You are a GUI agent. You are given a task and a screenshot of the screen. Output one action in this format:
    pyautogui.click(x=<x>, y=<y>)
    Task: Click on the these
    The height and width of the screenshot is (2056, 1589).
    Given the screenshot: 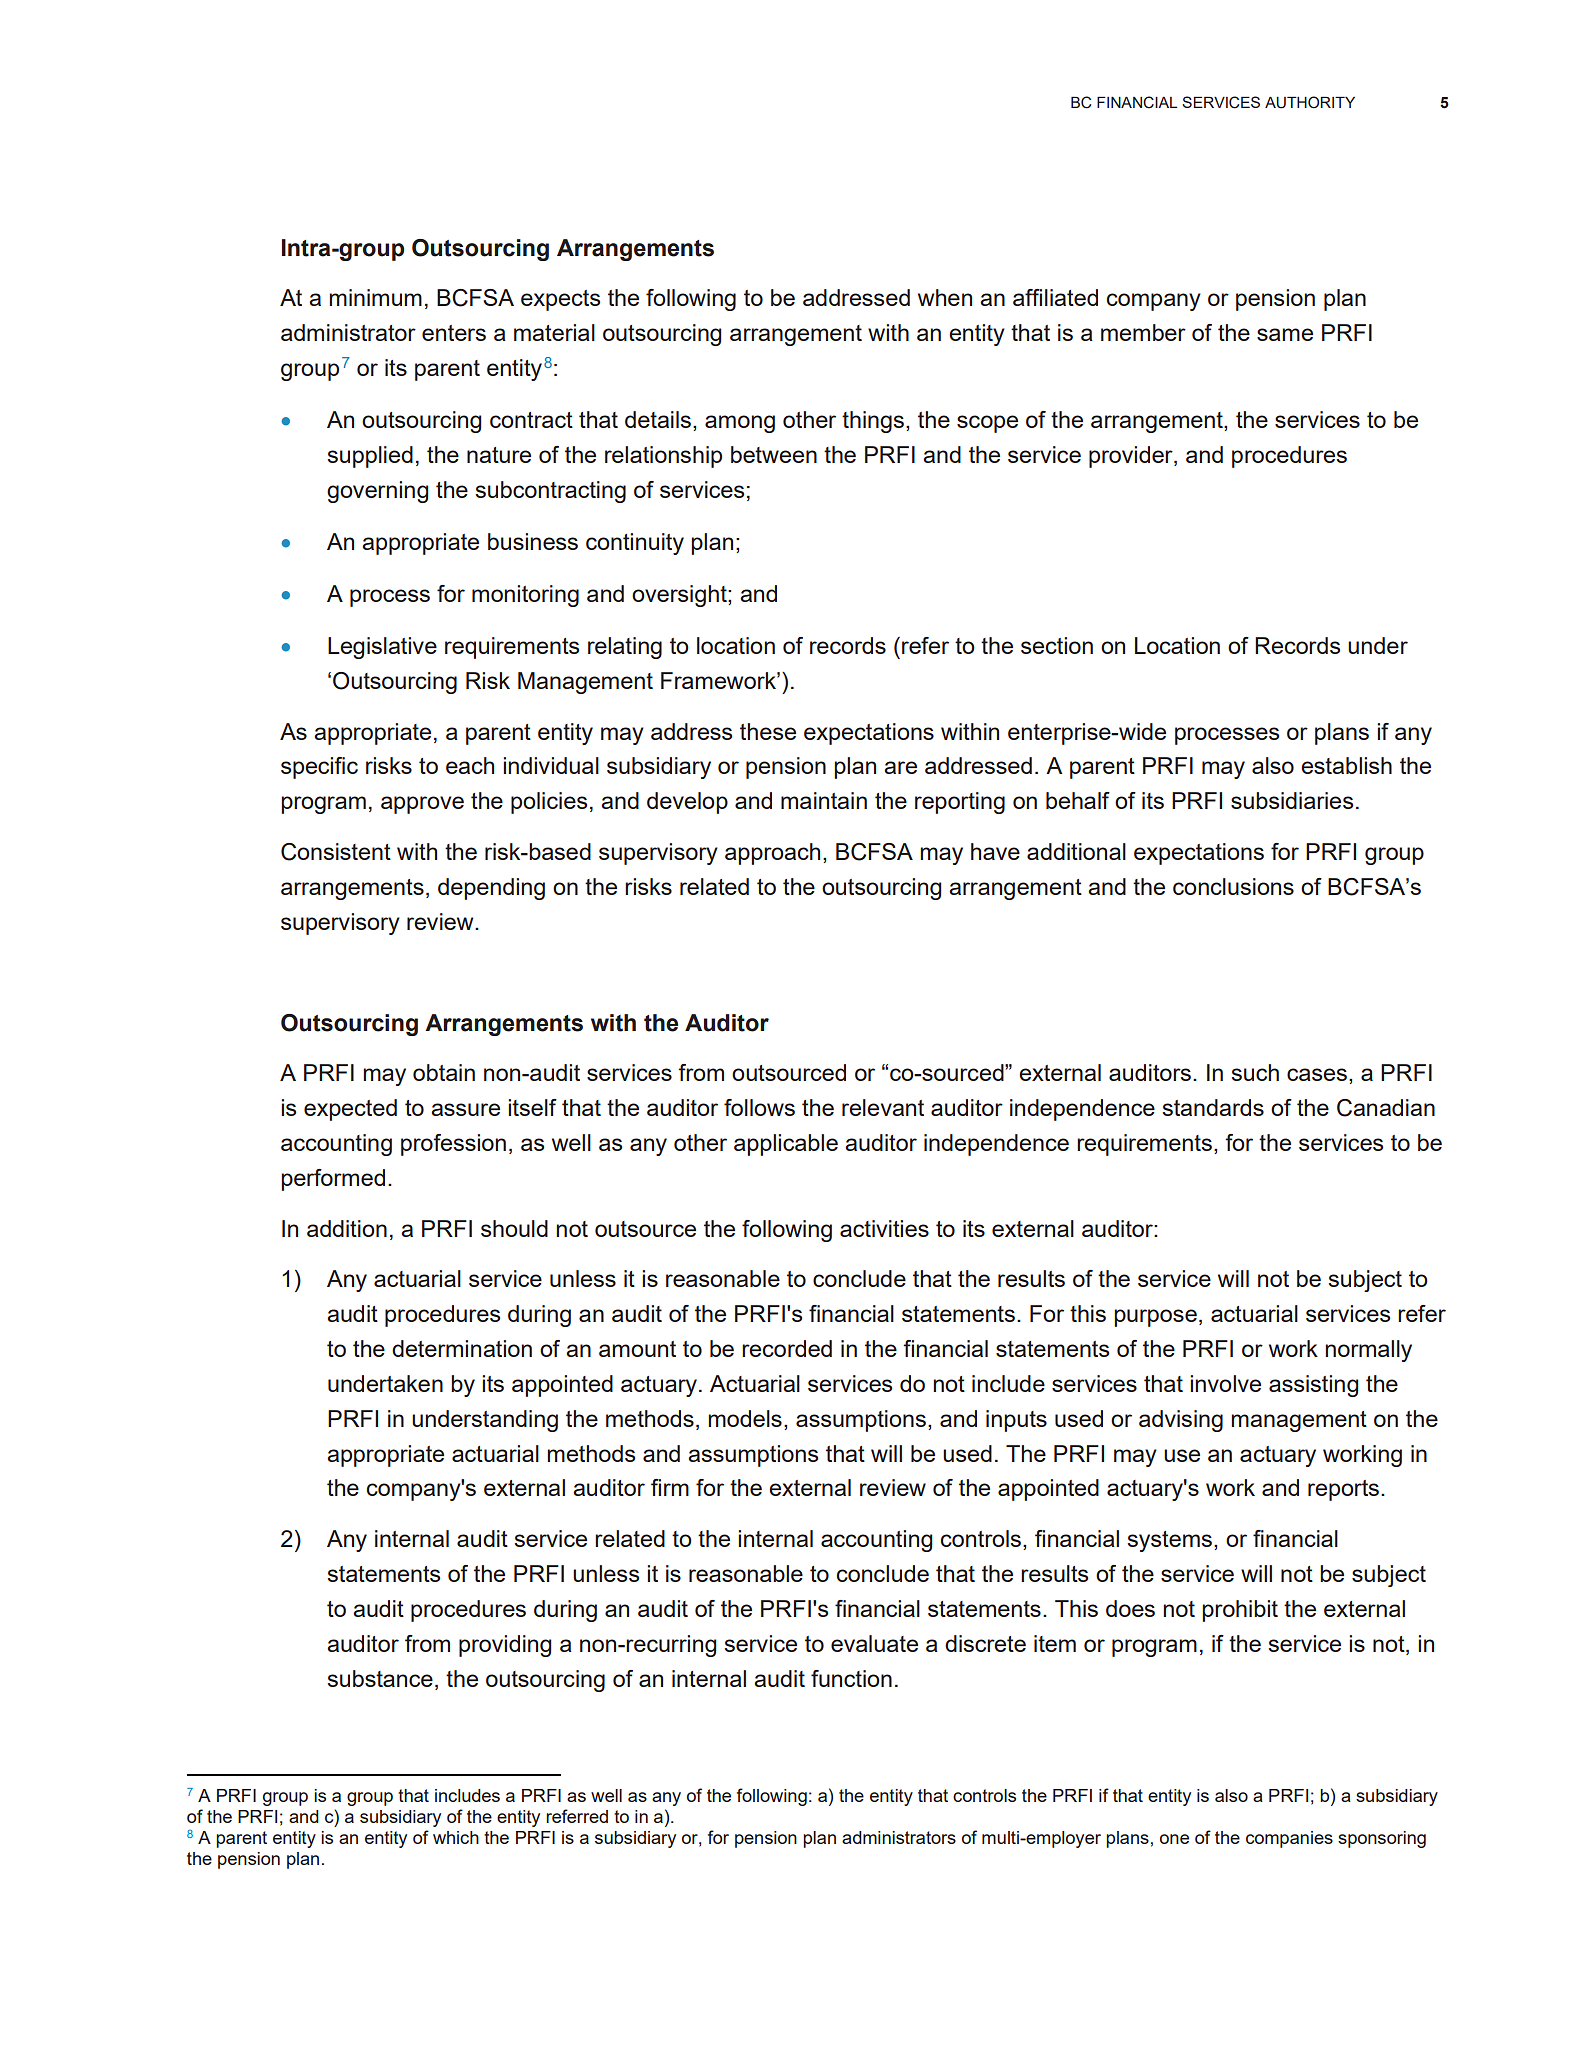 What is the action you would take?
    pyautogui.click(x=768, y=731)
